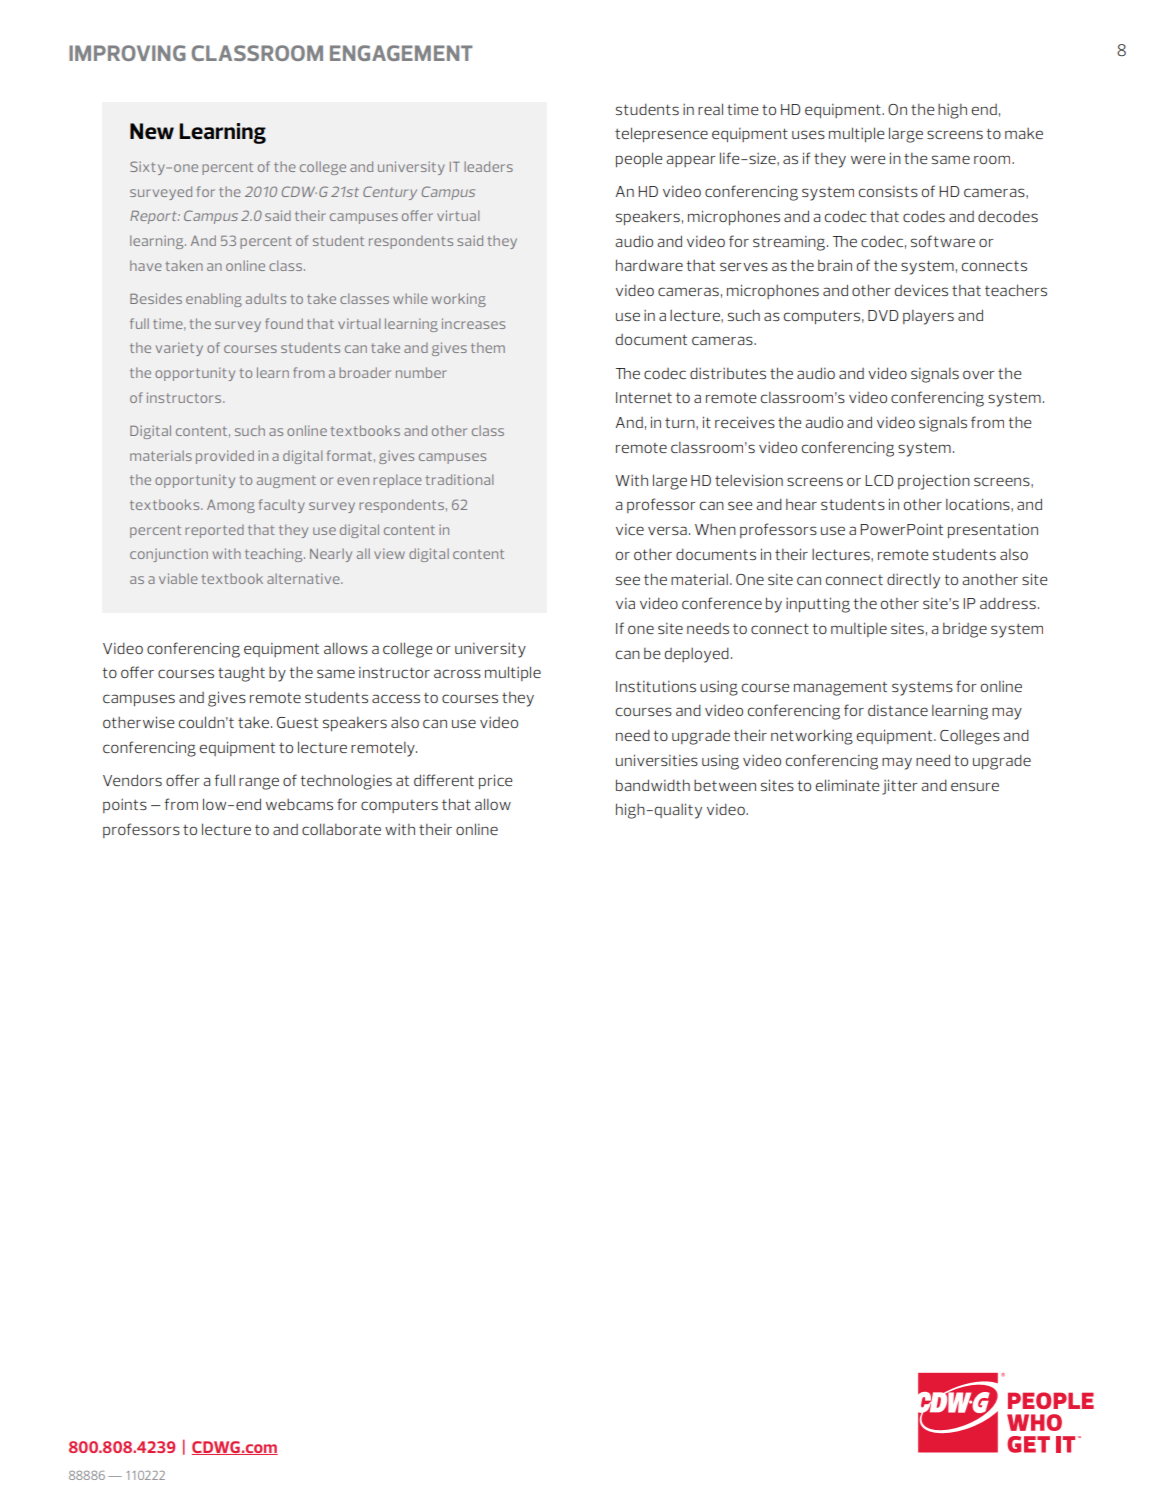  What do you see at coordinates (178, 578) in the screenshot?
I see `viable` at bounding box center [178, 578].
